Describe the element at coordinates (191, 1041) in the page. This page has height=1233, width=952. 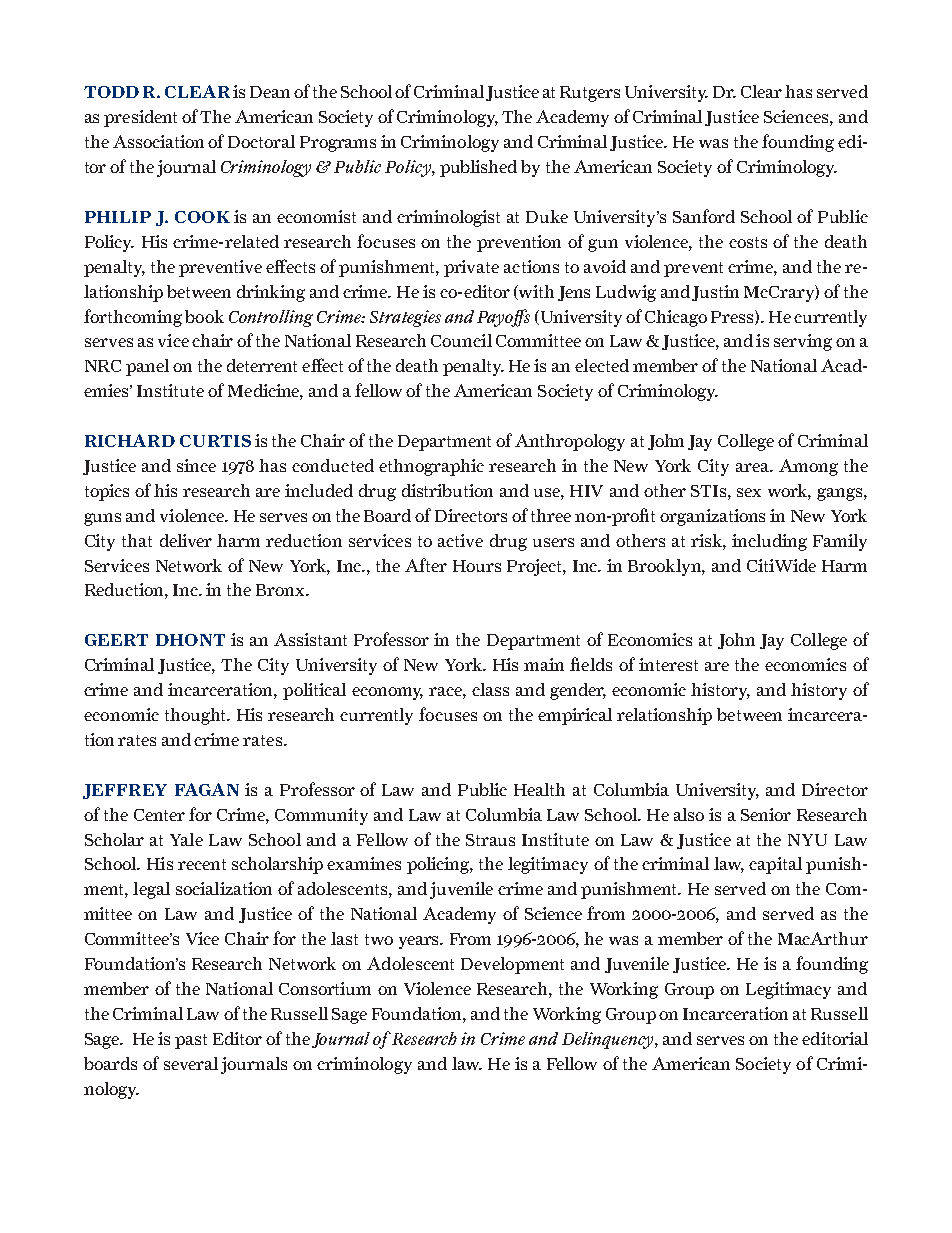
I see `past` at that location.
